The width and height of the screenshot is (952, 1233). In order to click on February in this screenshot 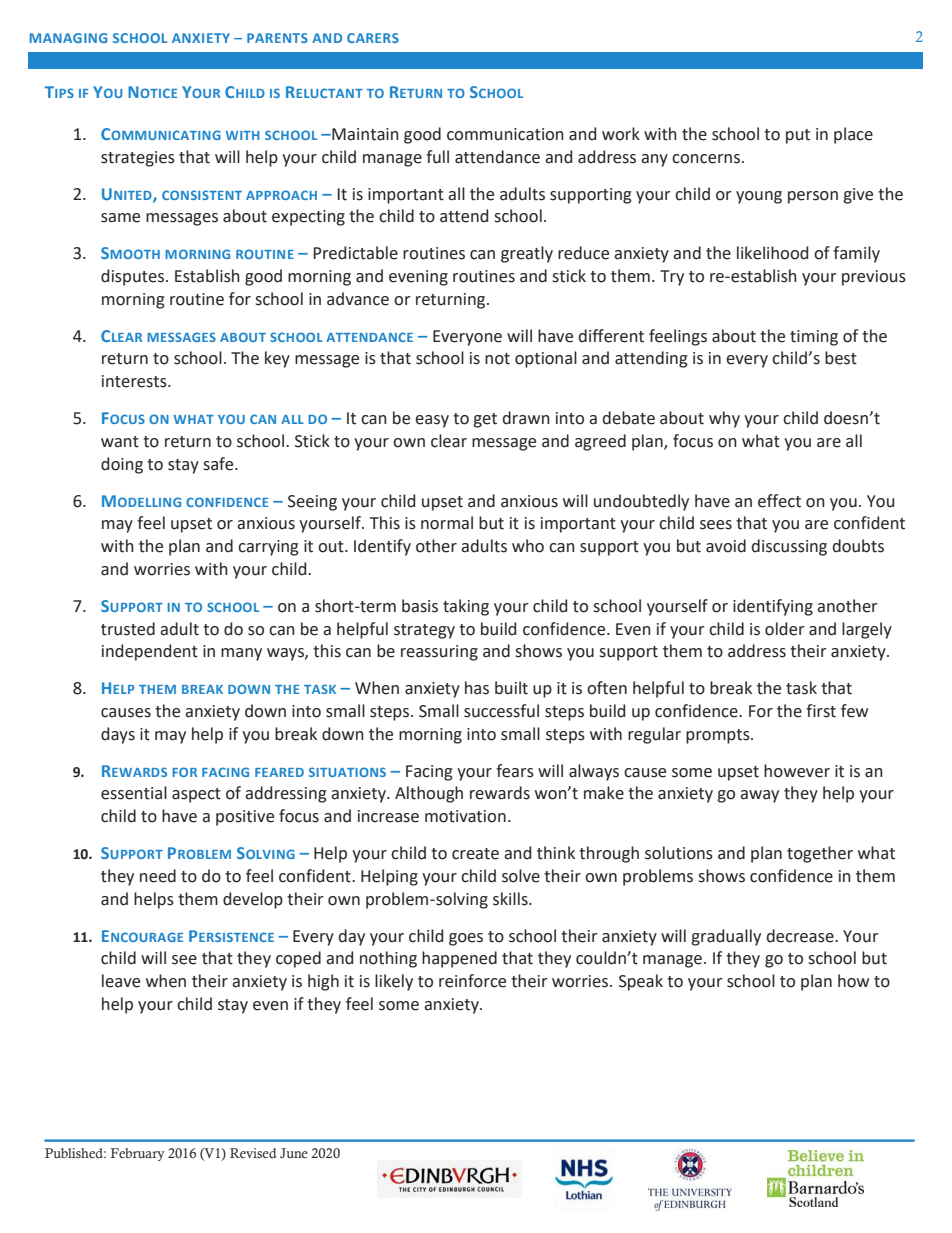, I will do `click(137, 1154)`.
